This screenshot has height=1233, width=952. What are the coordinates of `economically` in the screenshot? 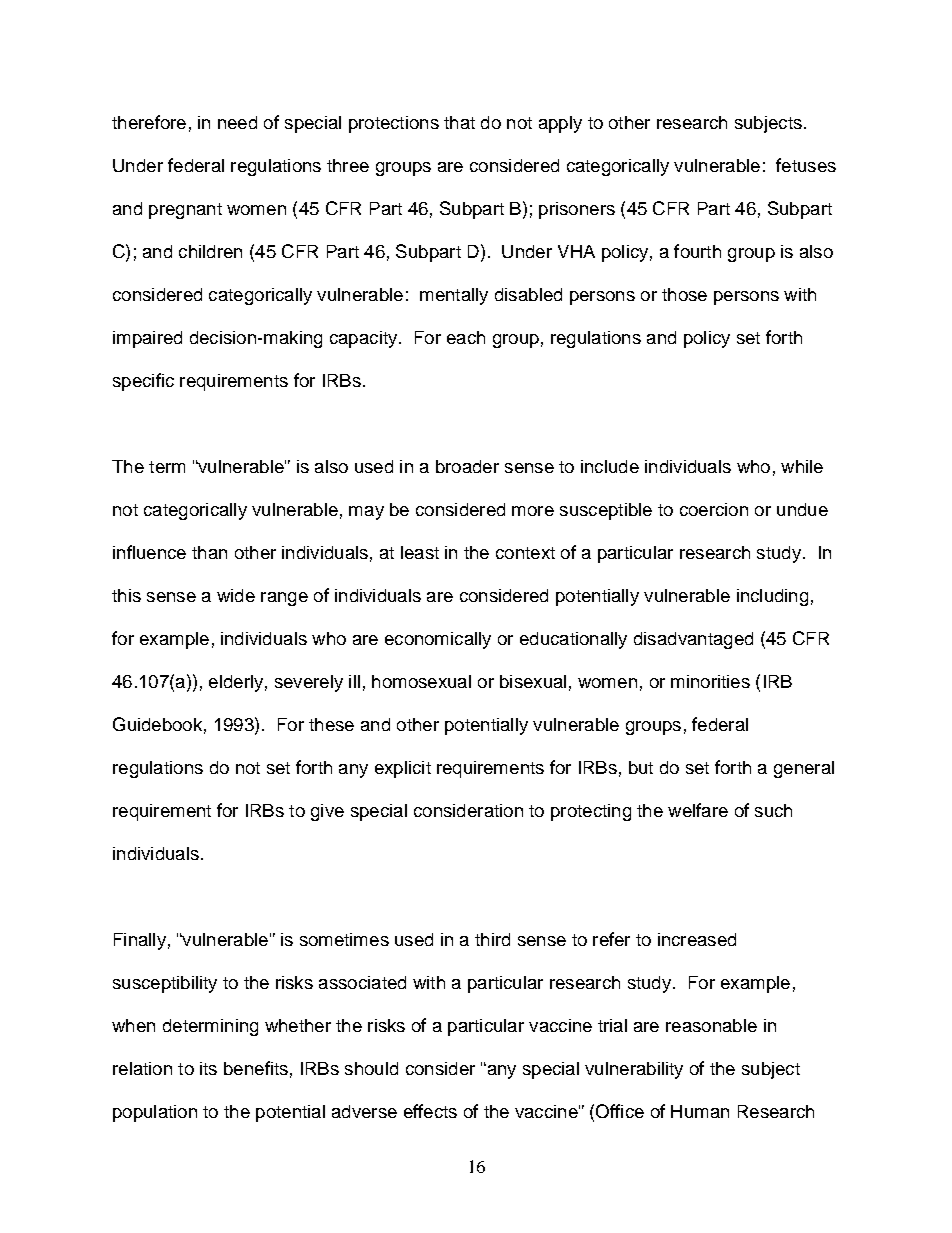 It's located at (438, 640).
